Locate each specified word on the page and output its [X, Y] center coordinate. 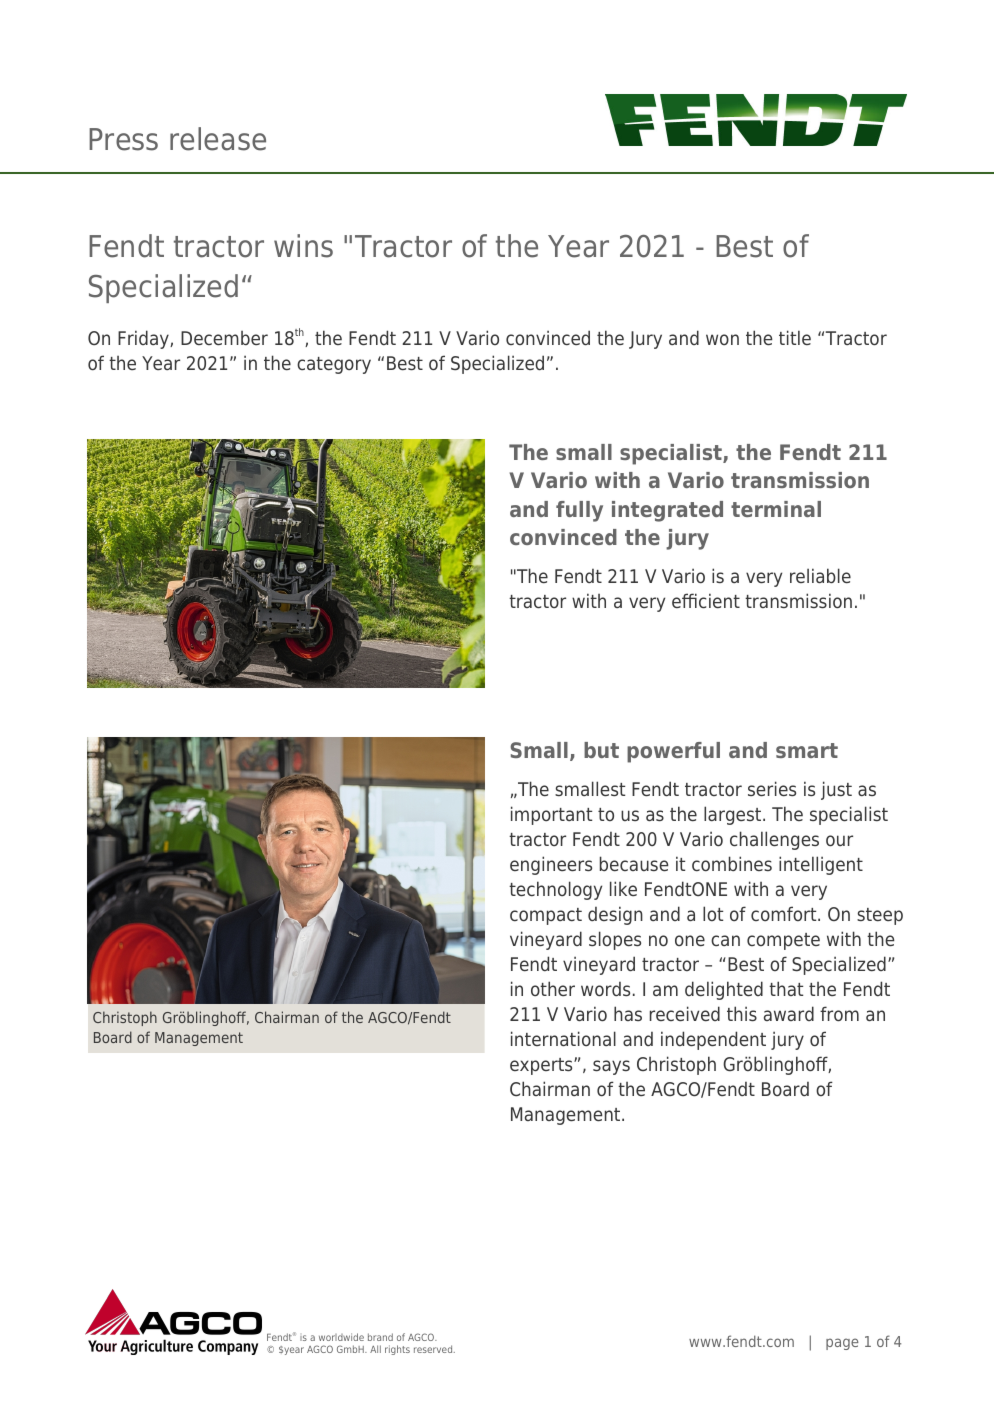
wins [303, 246]
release [218, 139]
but [601, 750]
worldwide [341, 1337]
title [795, 337]
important [551, 815]
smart [807, 750]
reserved [434, 1349]
